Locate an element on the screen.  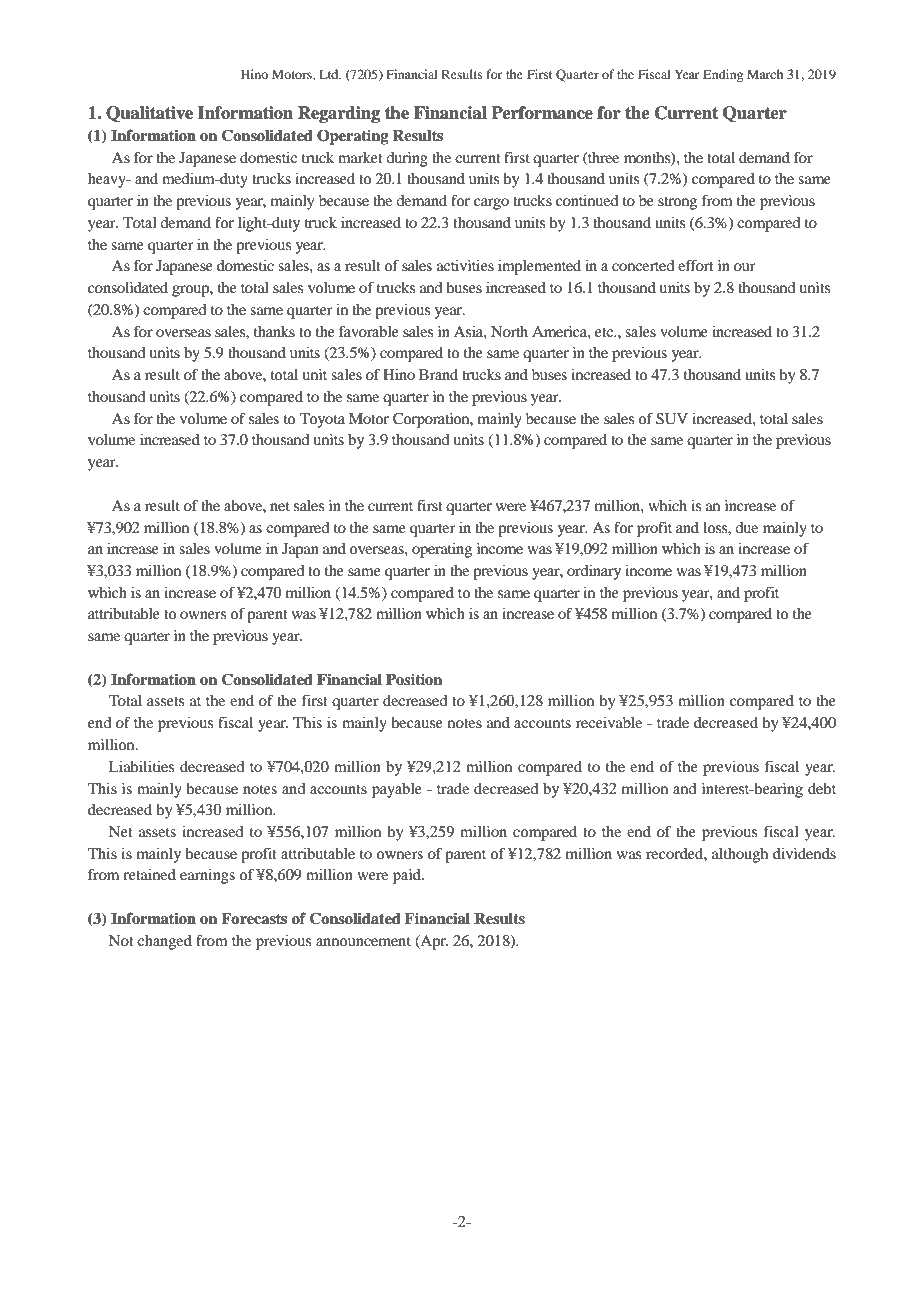
Brand is located at coordinates (438, 374).
